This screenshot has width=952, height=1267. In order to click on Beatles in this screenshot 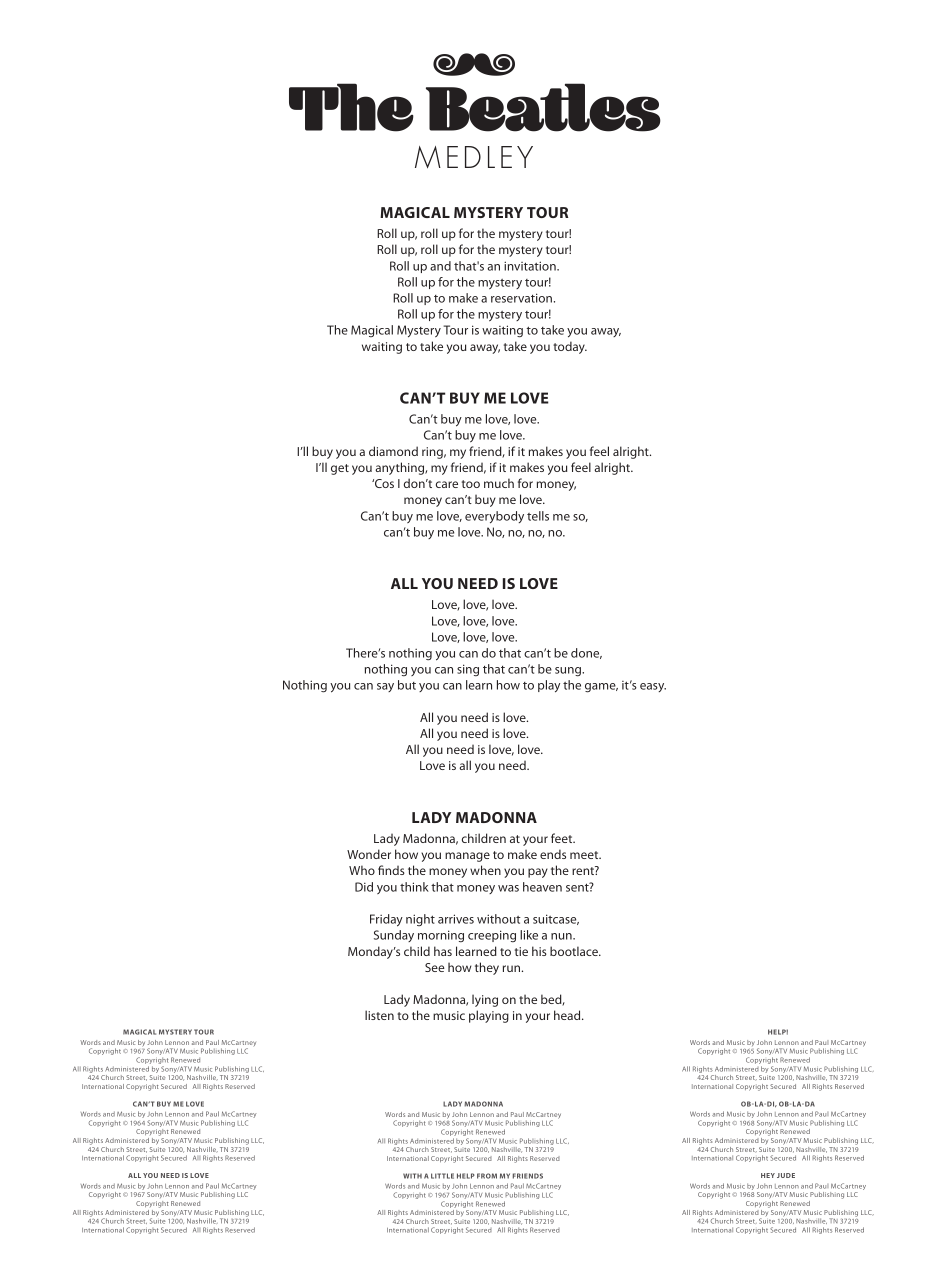, I will do `click(543, 107)`.
